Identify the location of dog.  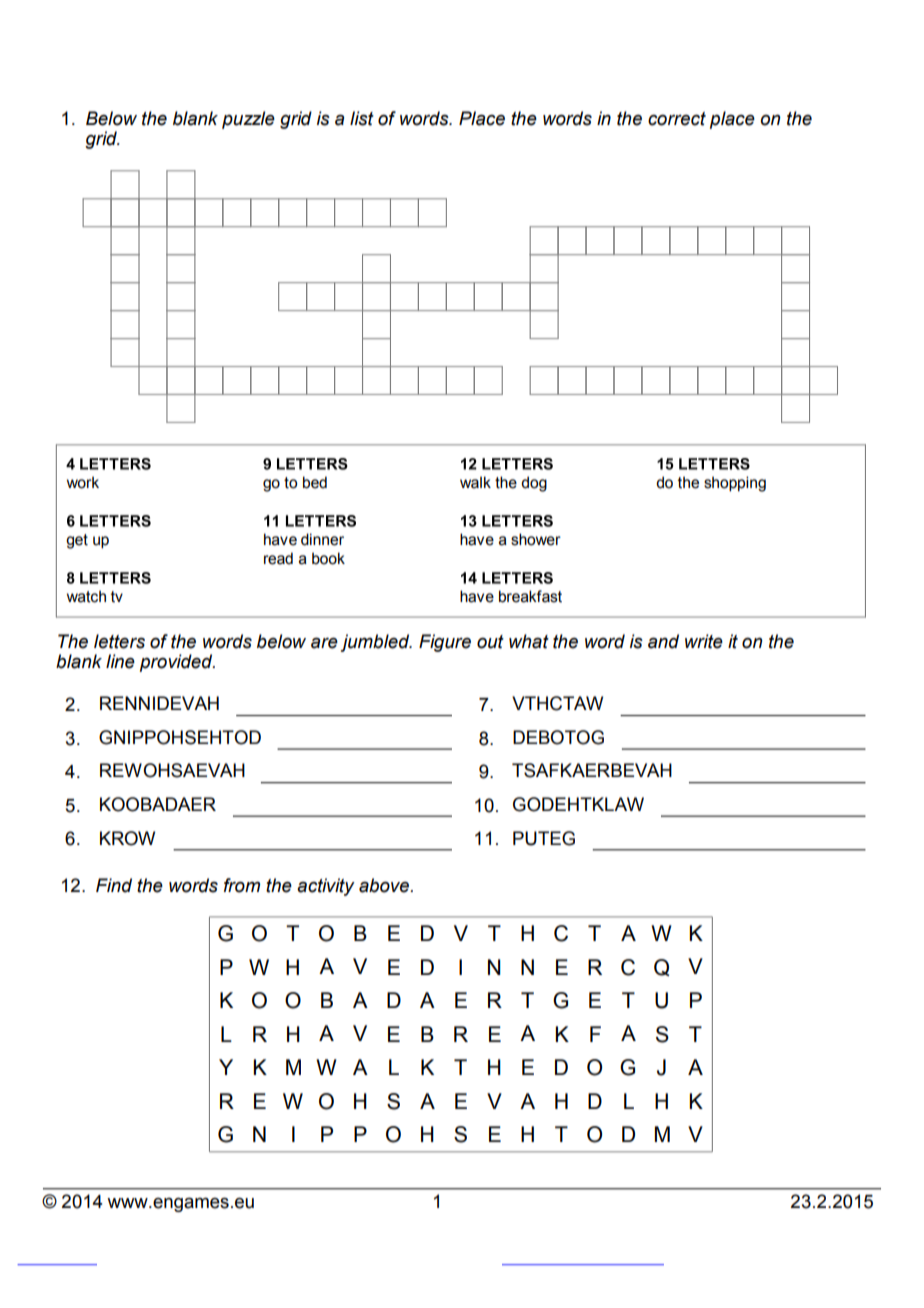
(534, 484).
